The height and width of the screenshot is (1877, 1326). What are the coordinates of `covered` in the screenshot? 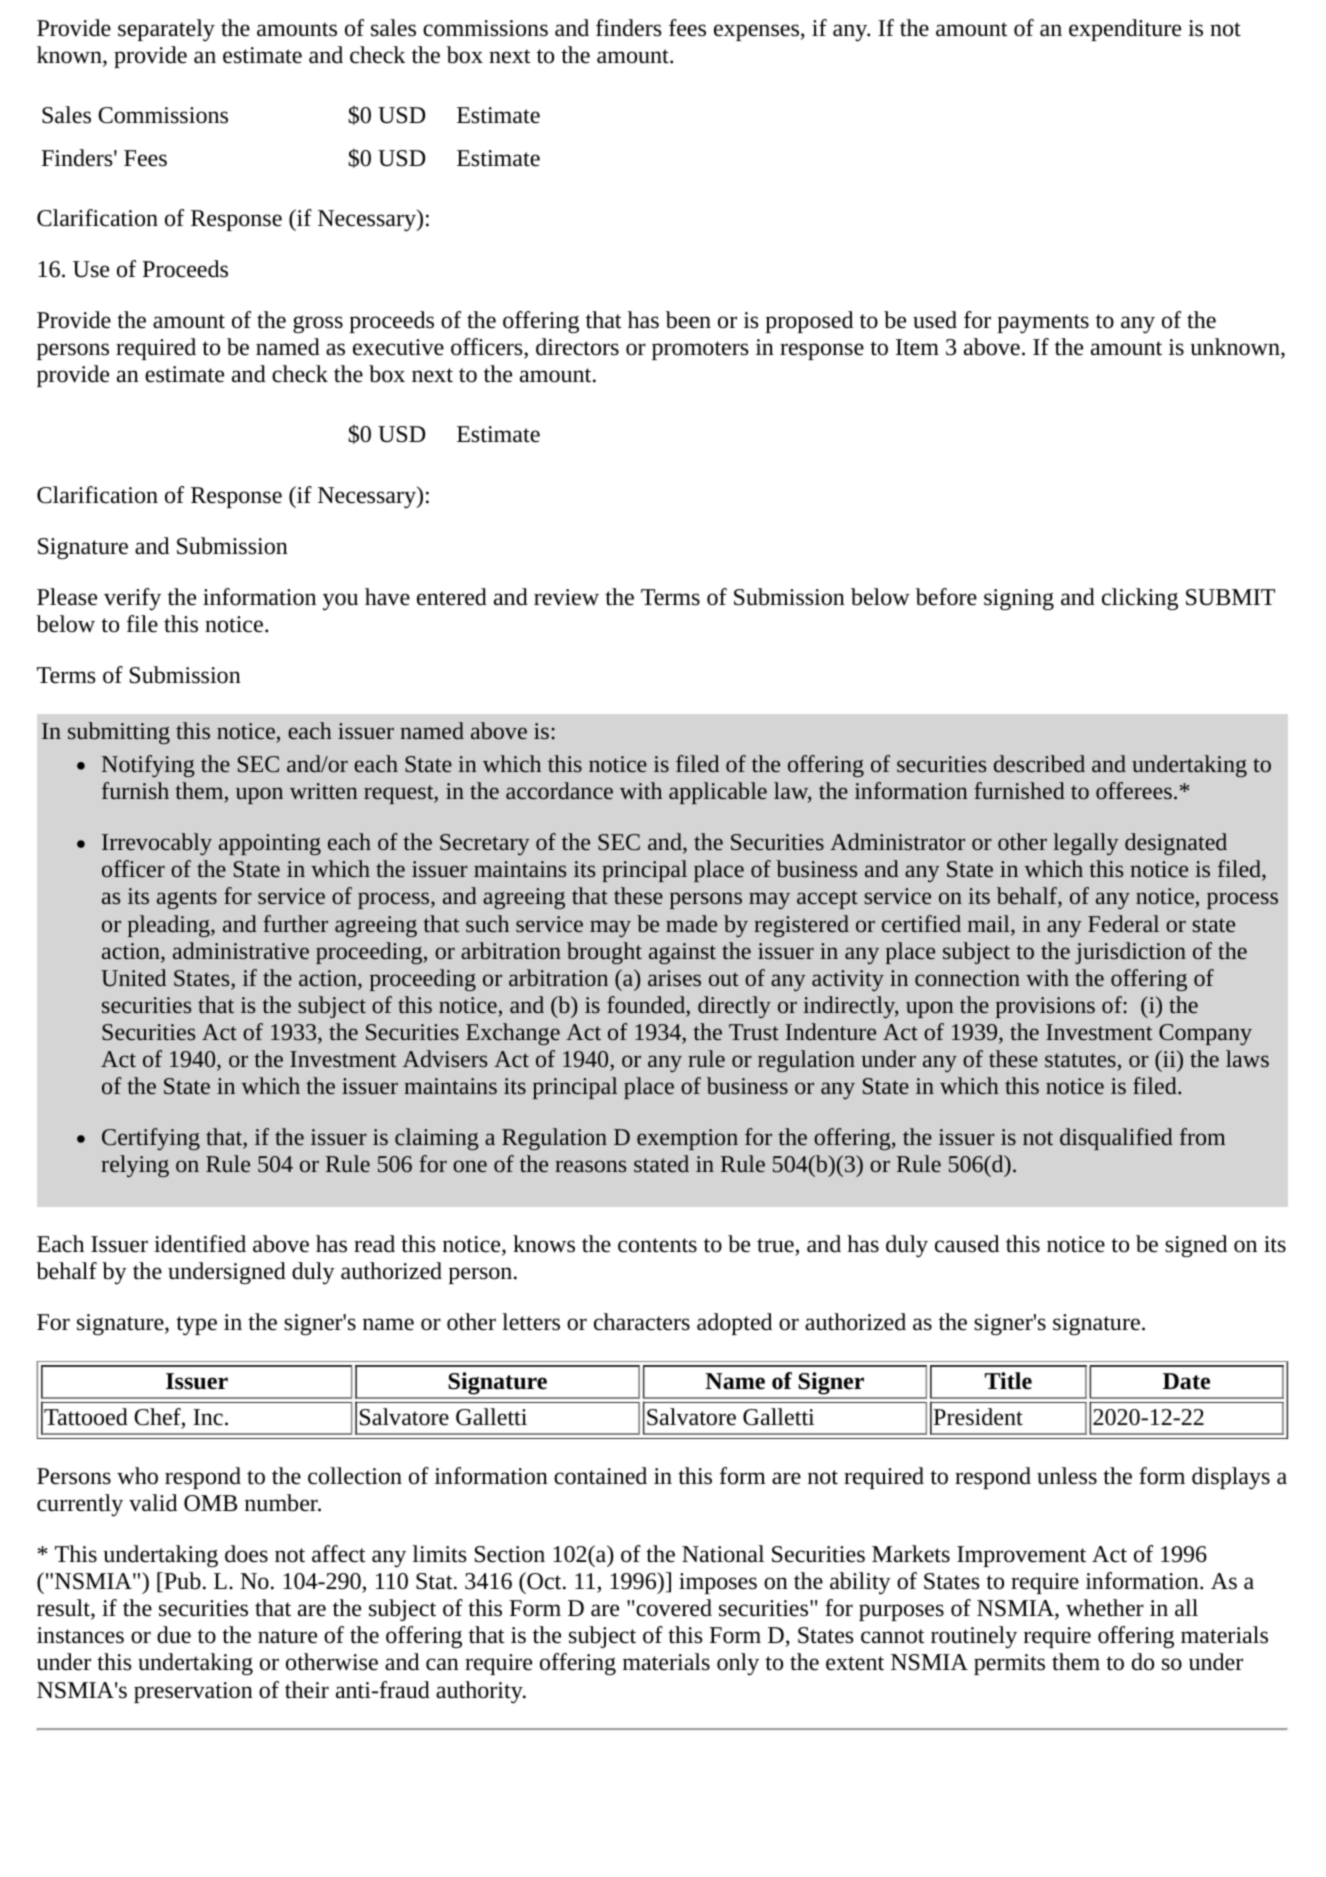 It's located at (673, 1608).
